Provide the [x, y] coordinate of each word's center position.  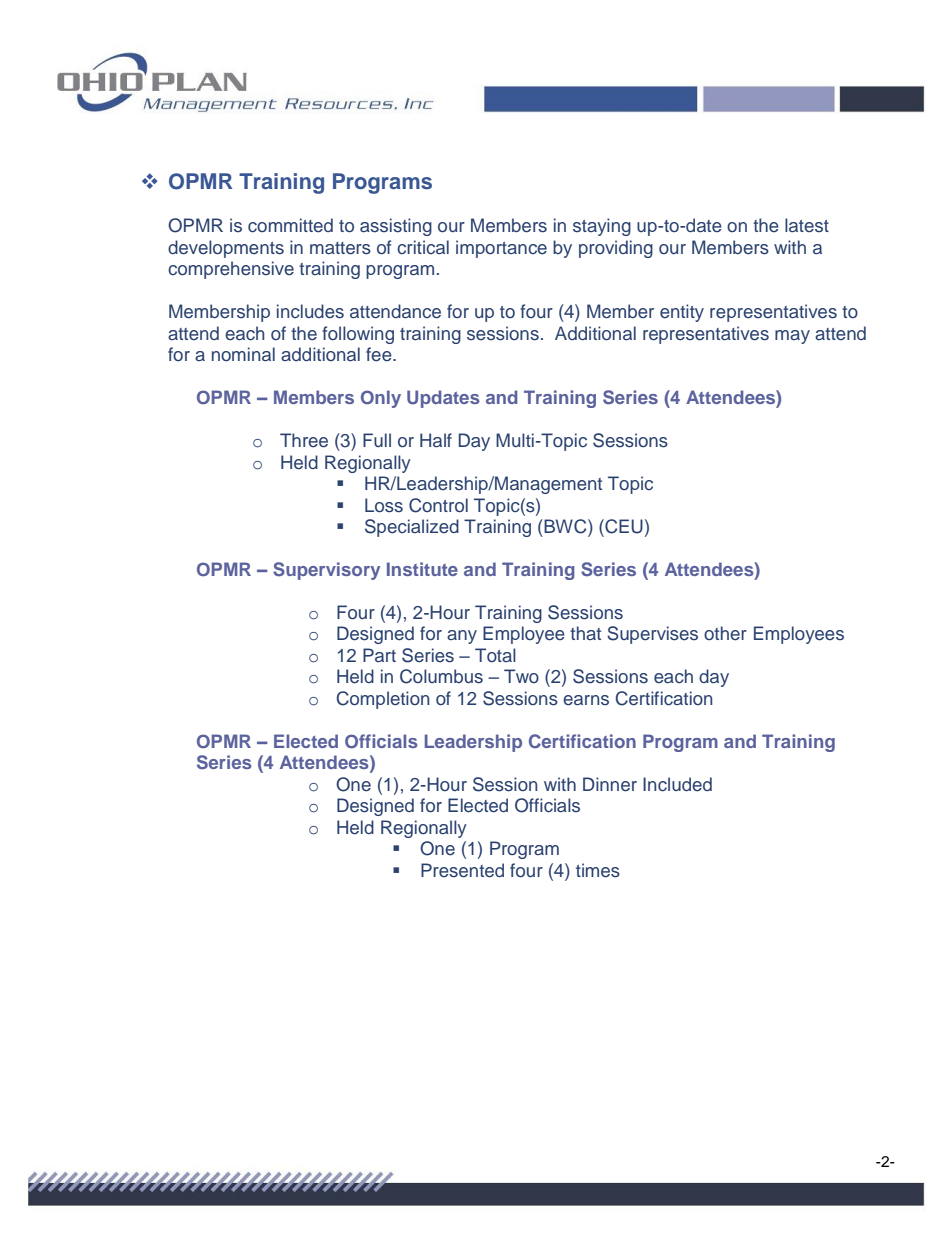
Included [677, 784]
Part [379, 655]
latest [807, 225]
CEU [623, 526]
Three [304, 440]
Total [495, 655]
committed [290, 225]
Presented [462, 870]
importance [501, 249]
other [725, 633]
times [598, 870]
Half [436, 440]
